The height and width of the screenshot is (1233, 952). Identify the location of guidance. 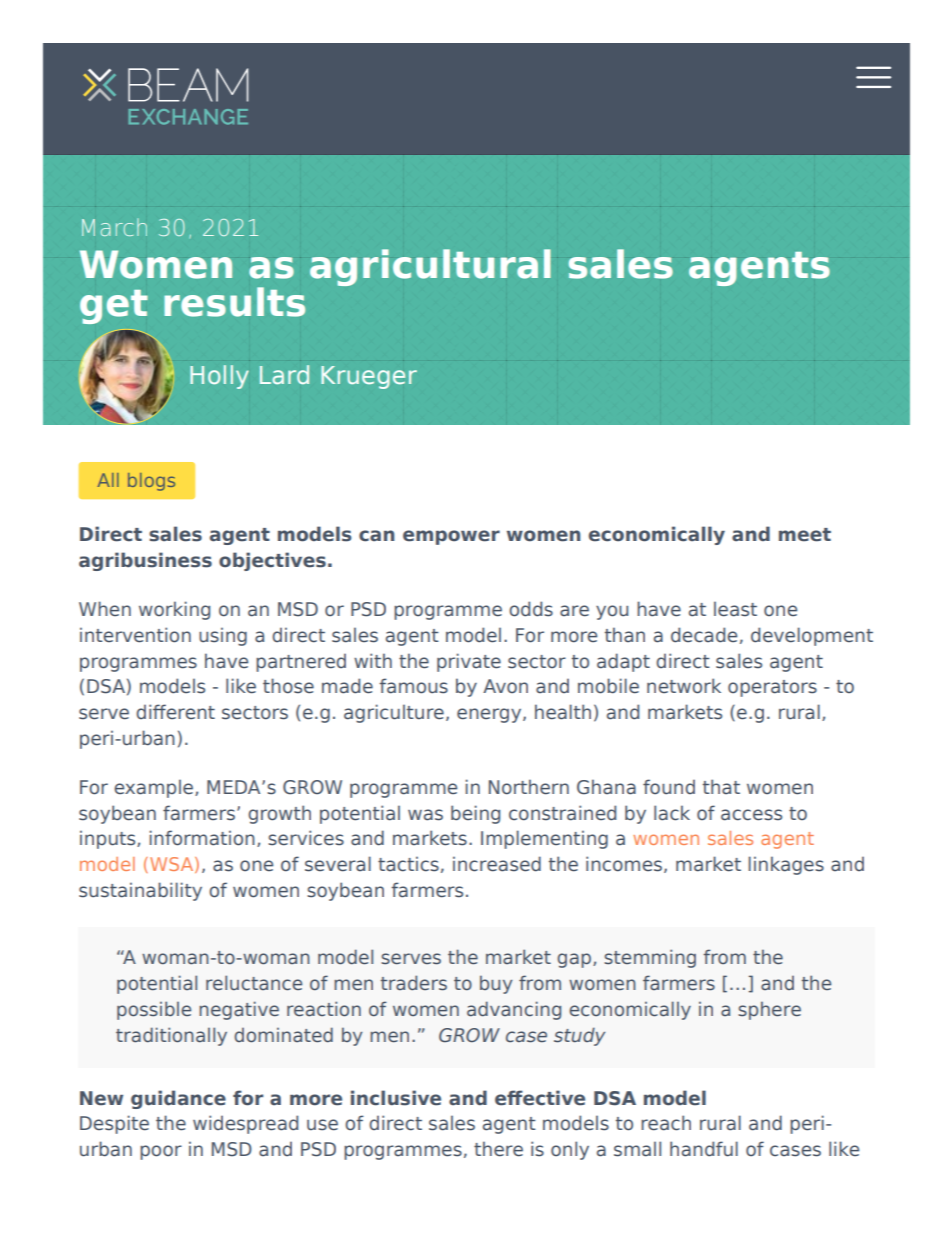
(178, 1099).
